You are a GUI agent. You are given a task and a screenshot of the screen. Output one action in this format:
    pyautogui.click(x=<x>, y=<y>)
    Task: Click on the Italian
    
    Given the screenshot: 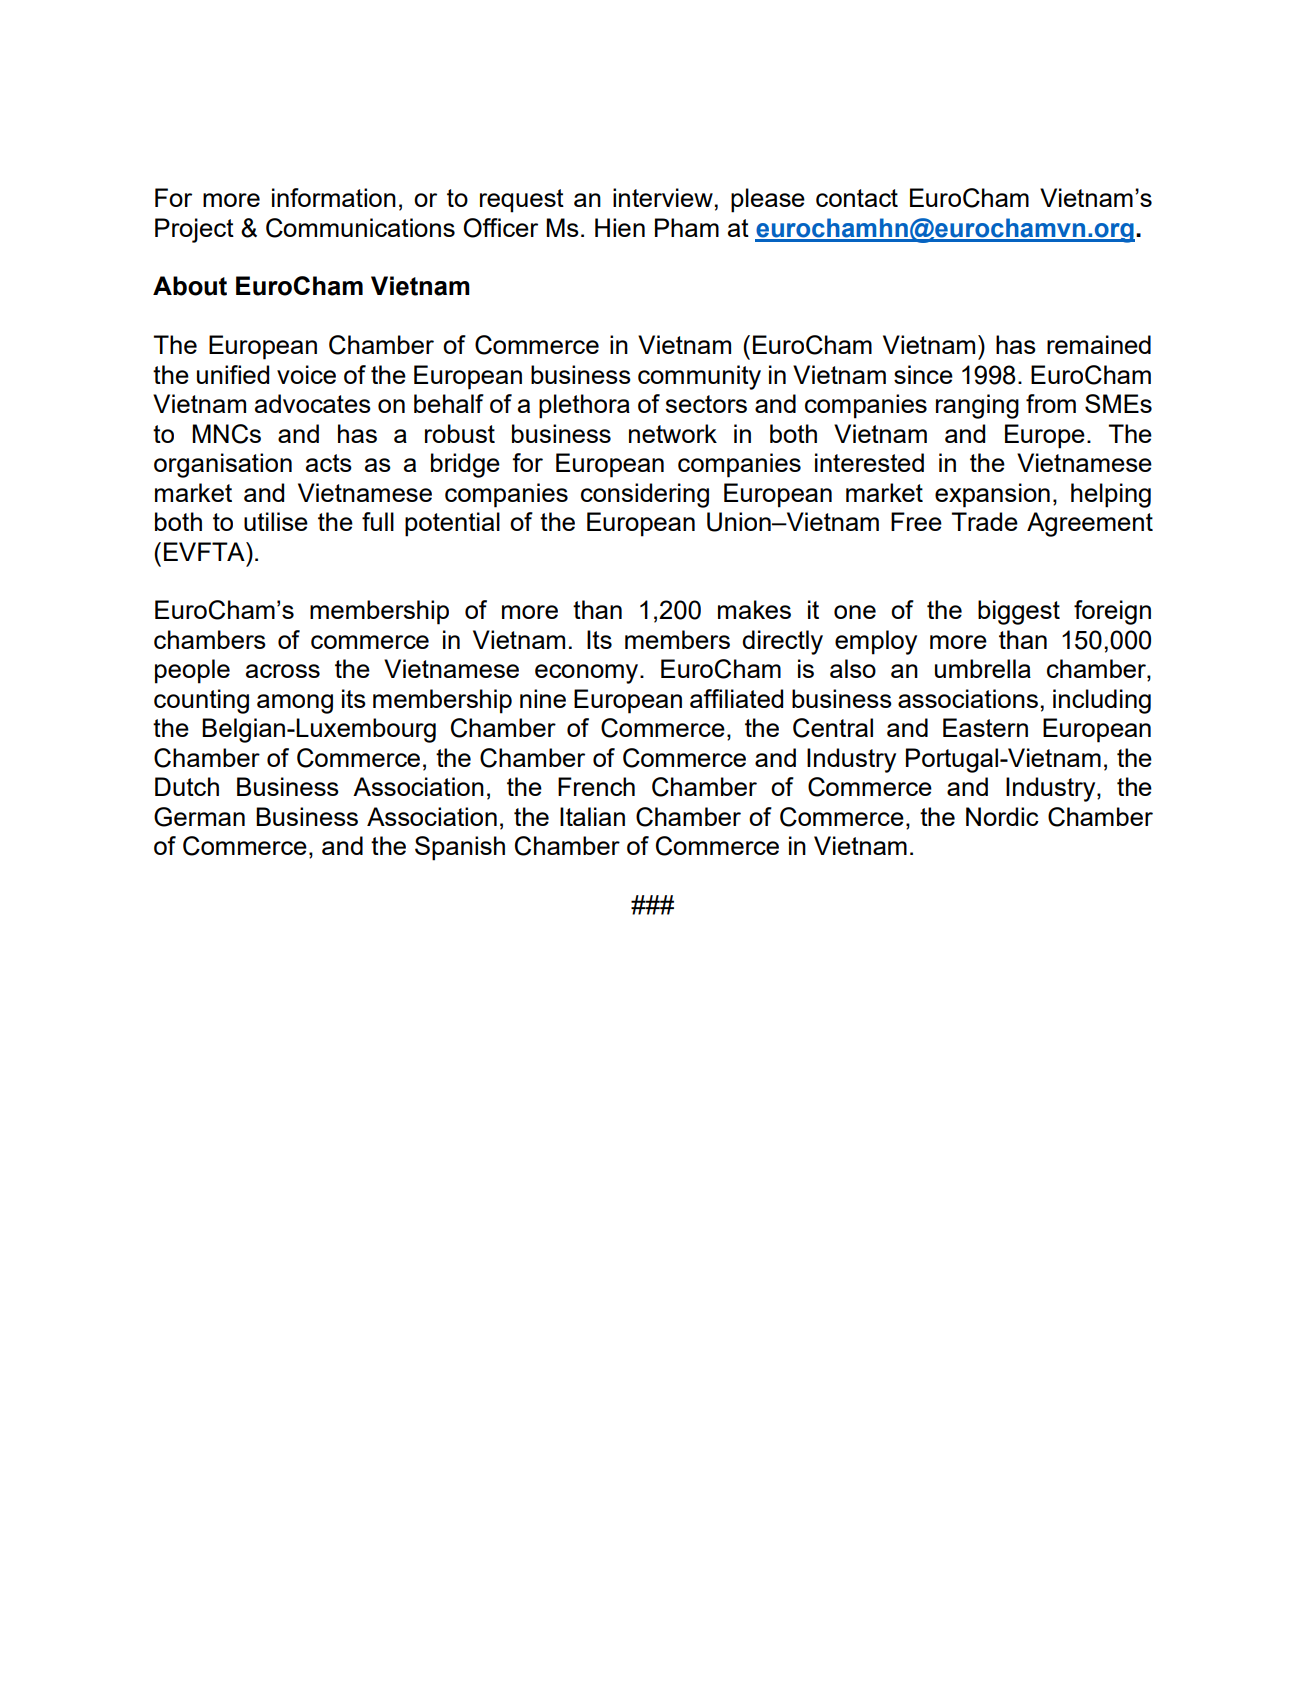 What is the action you would take?
    pyautogui.click(x=592, y=816)
